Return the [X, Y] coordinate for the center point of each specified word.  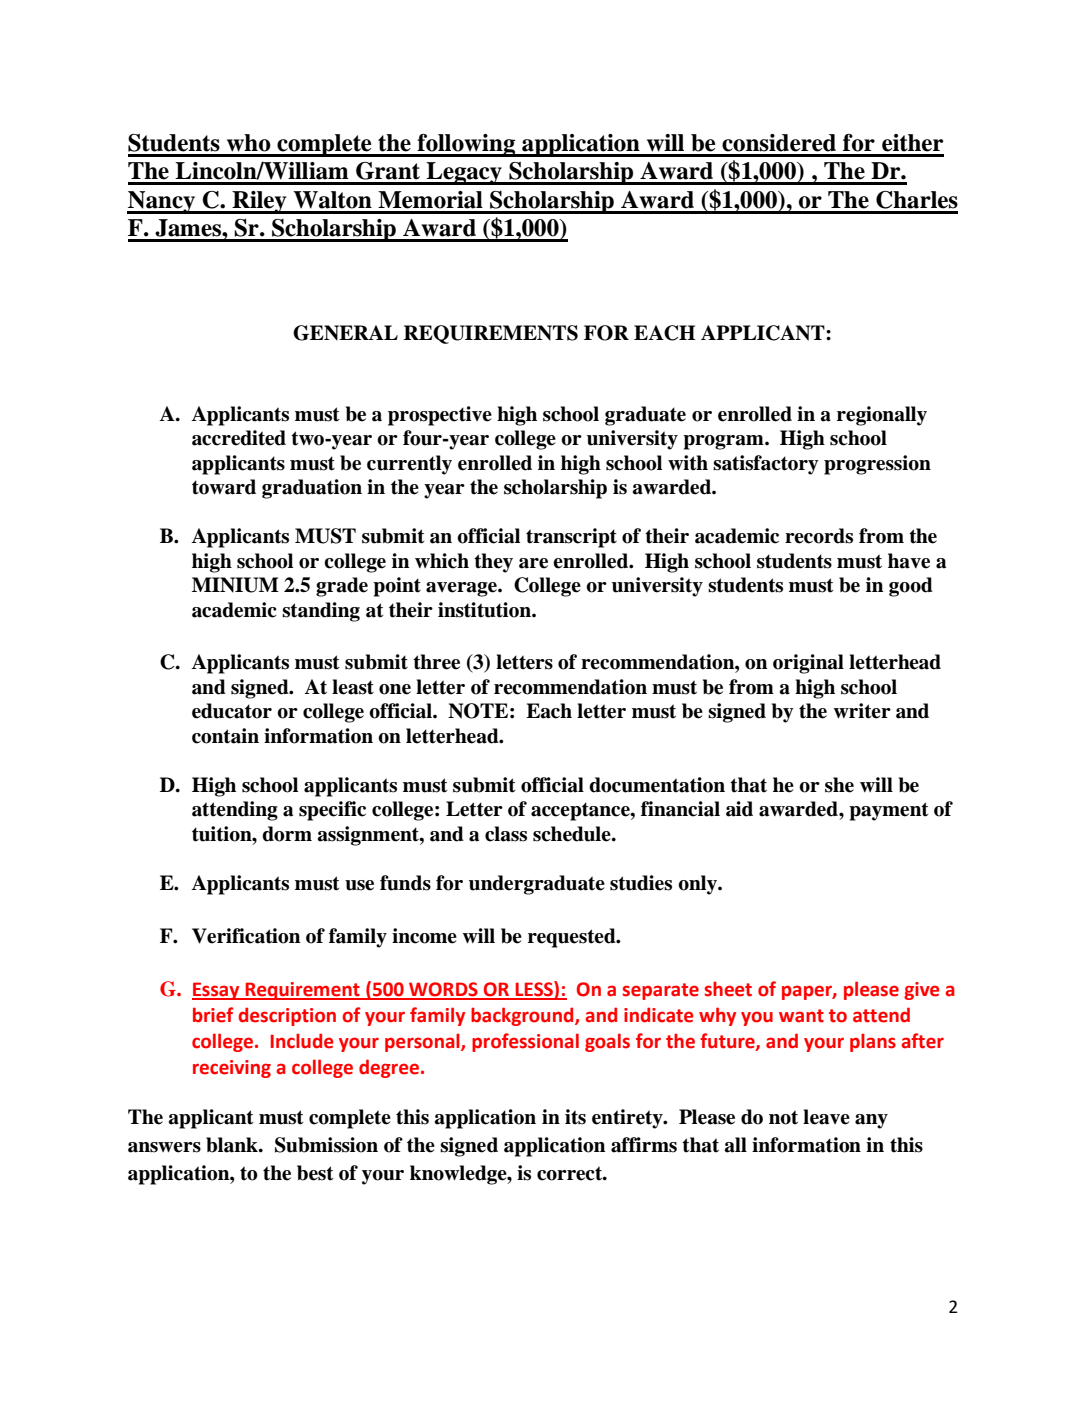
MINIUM [235, 585]
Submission [326, 1145]
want [801, 1016]
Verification [246, 936]
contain [225, 736]
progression [877, 465]
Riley [259, 202]
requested [573, 938]
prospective [440, 416]
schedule [573, 834]
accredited [239, 438]
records [819, 536]
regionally [882, 416]
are [533, 563]
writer [862, 711]
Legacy [464, 173]
